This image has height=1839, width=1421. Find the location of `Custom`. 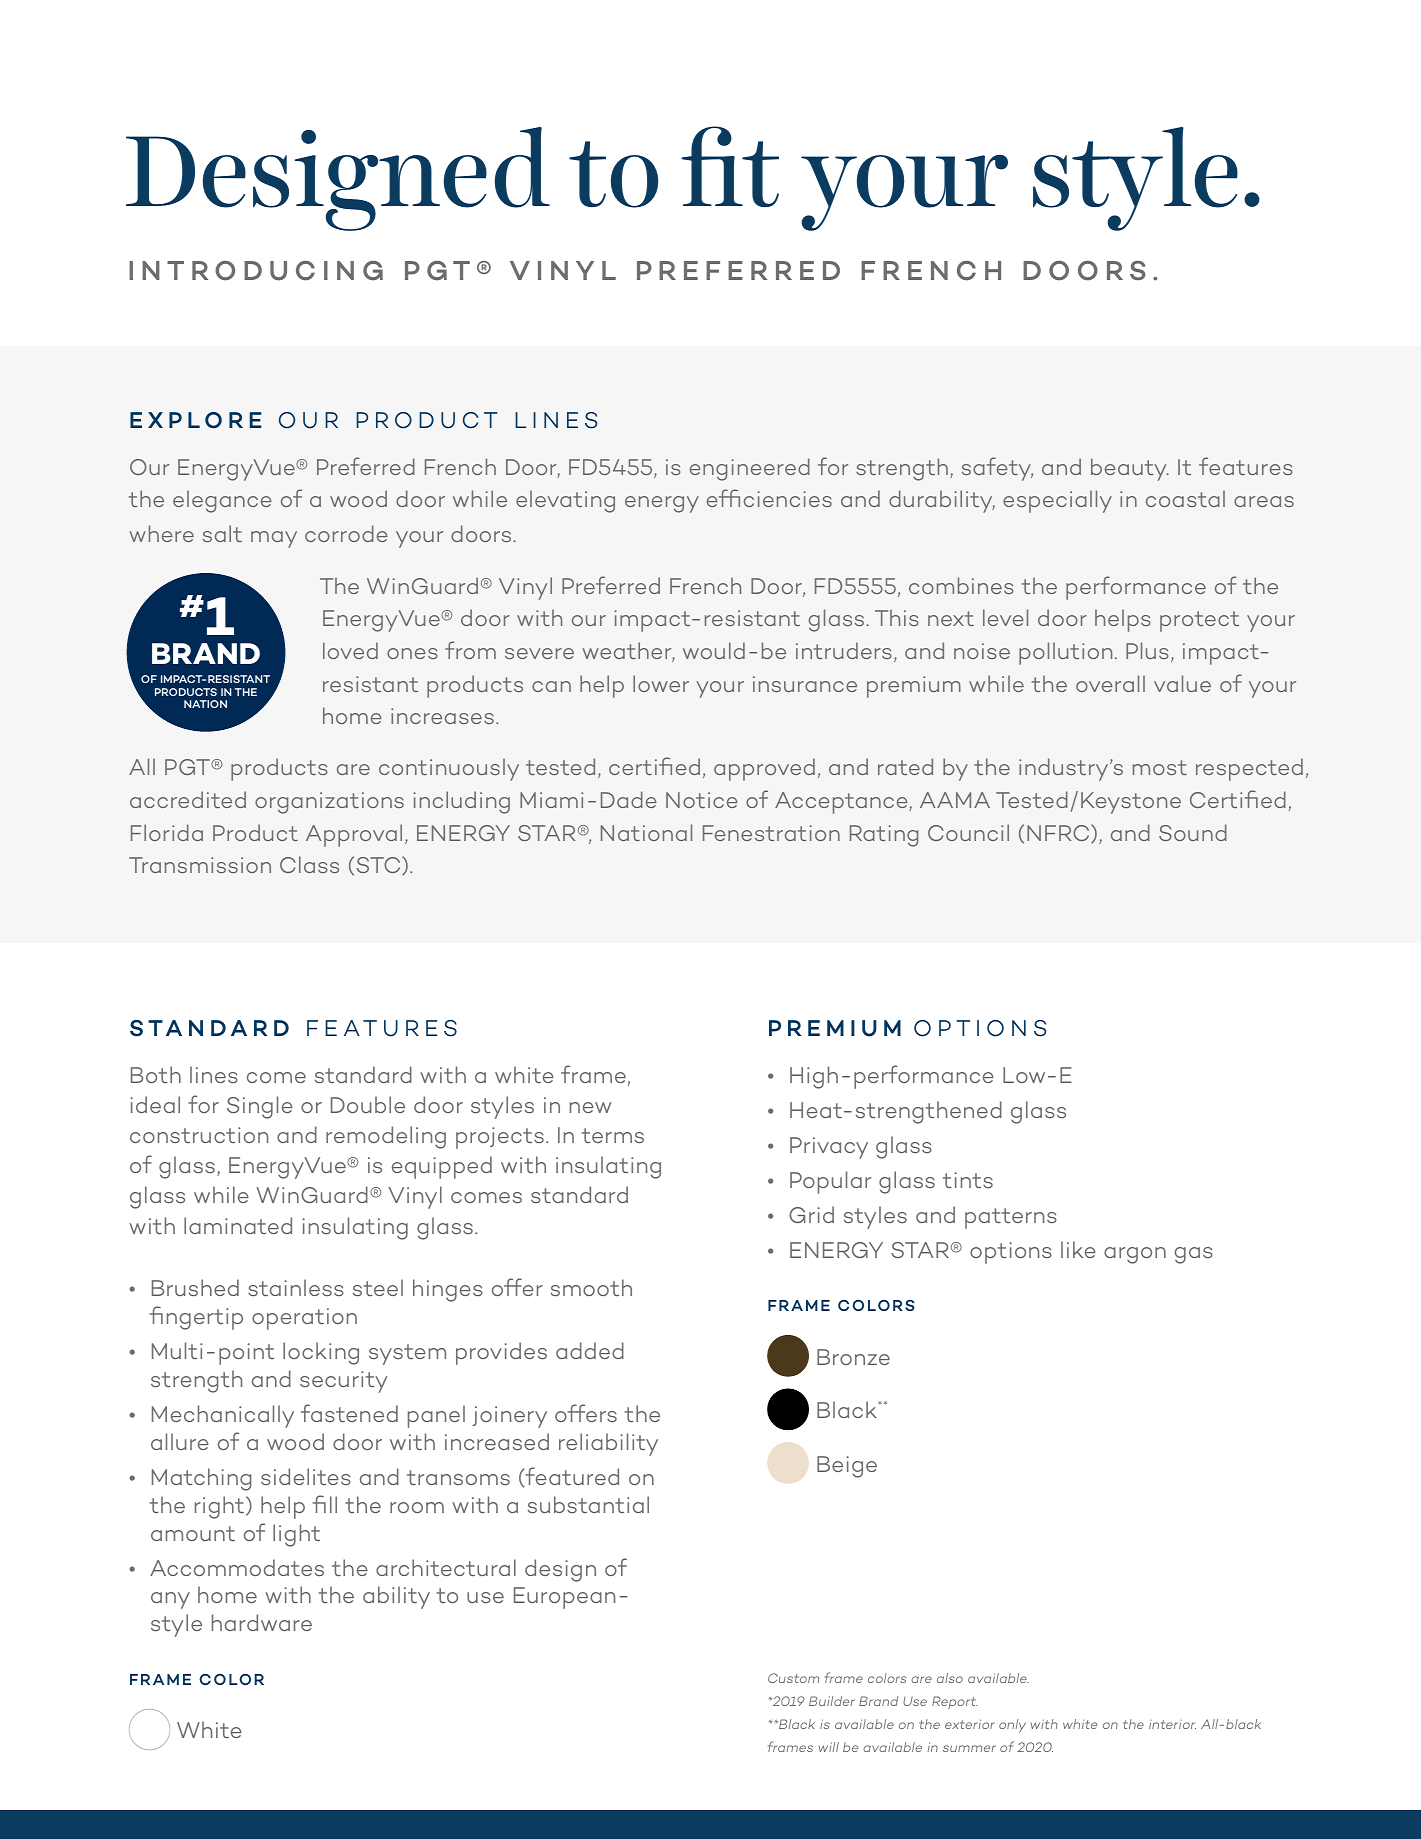

Custom is located at coordinates (793, 1678).
